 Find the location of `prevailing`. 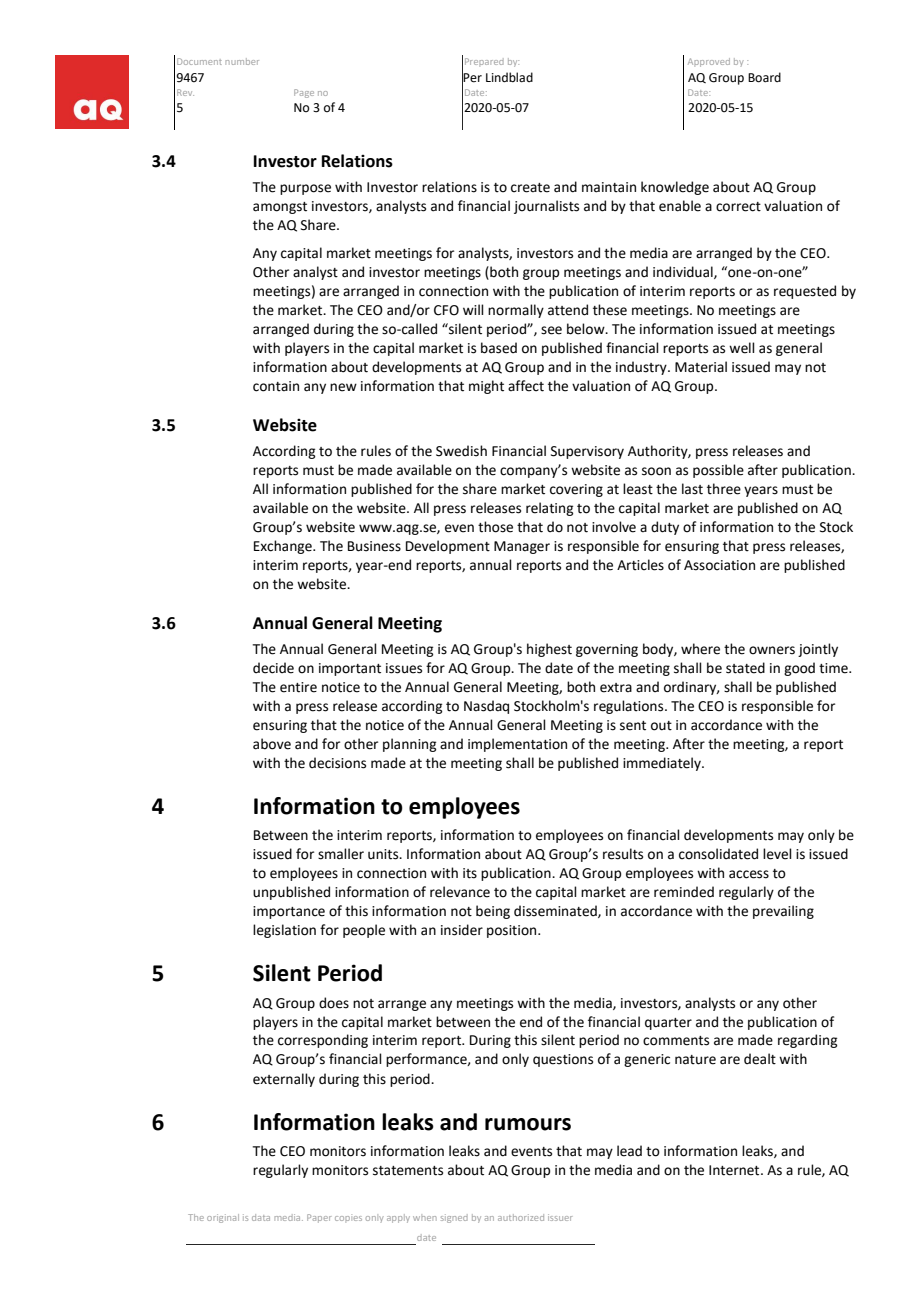

prevailing is located at coordinates (783, 912).
